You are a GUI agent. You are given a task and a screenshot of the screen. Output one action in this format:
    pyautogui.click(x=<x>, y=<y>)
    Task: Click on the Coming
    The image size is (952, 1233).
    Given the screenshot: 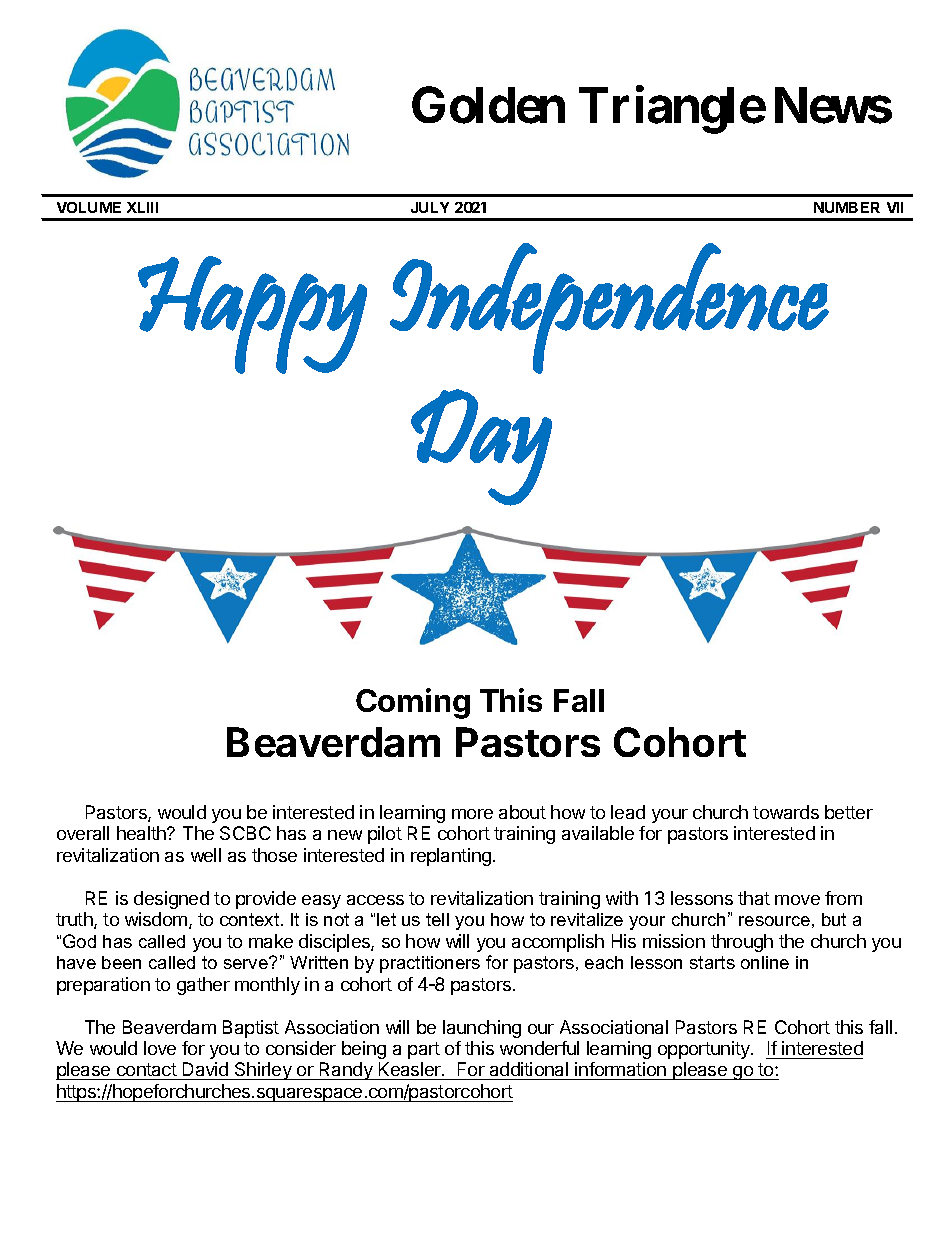 What is the action you would take?
    pyautogui.click(x=413, y=703)
